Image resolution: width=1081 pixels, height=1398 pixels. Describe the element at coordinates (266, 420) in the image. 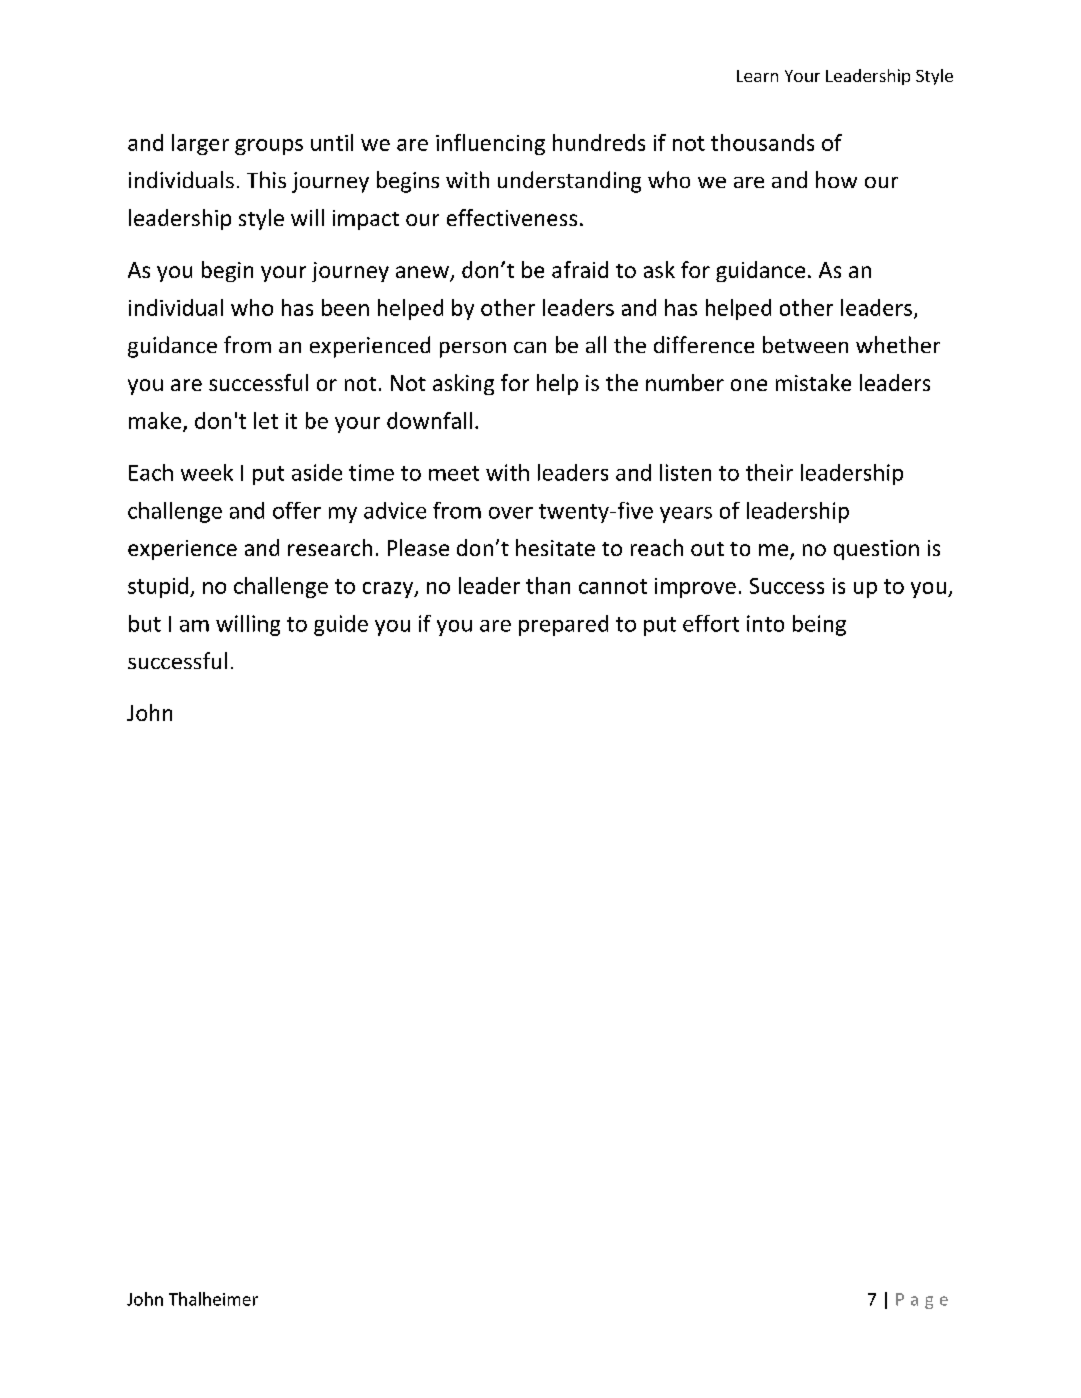

I see `let` at that location.
